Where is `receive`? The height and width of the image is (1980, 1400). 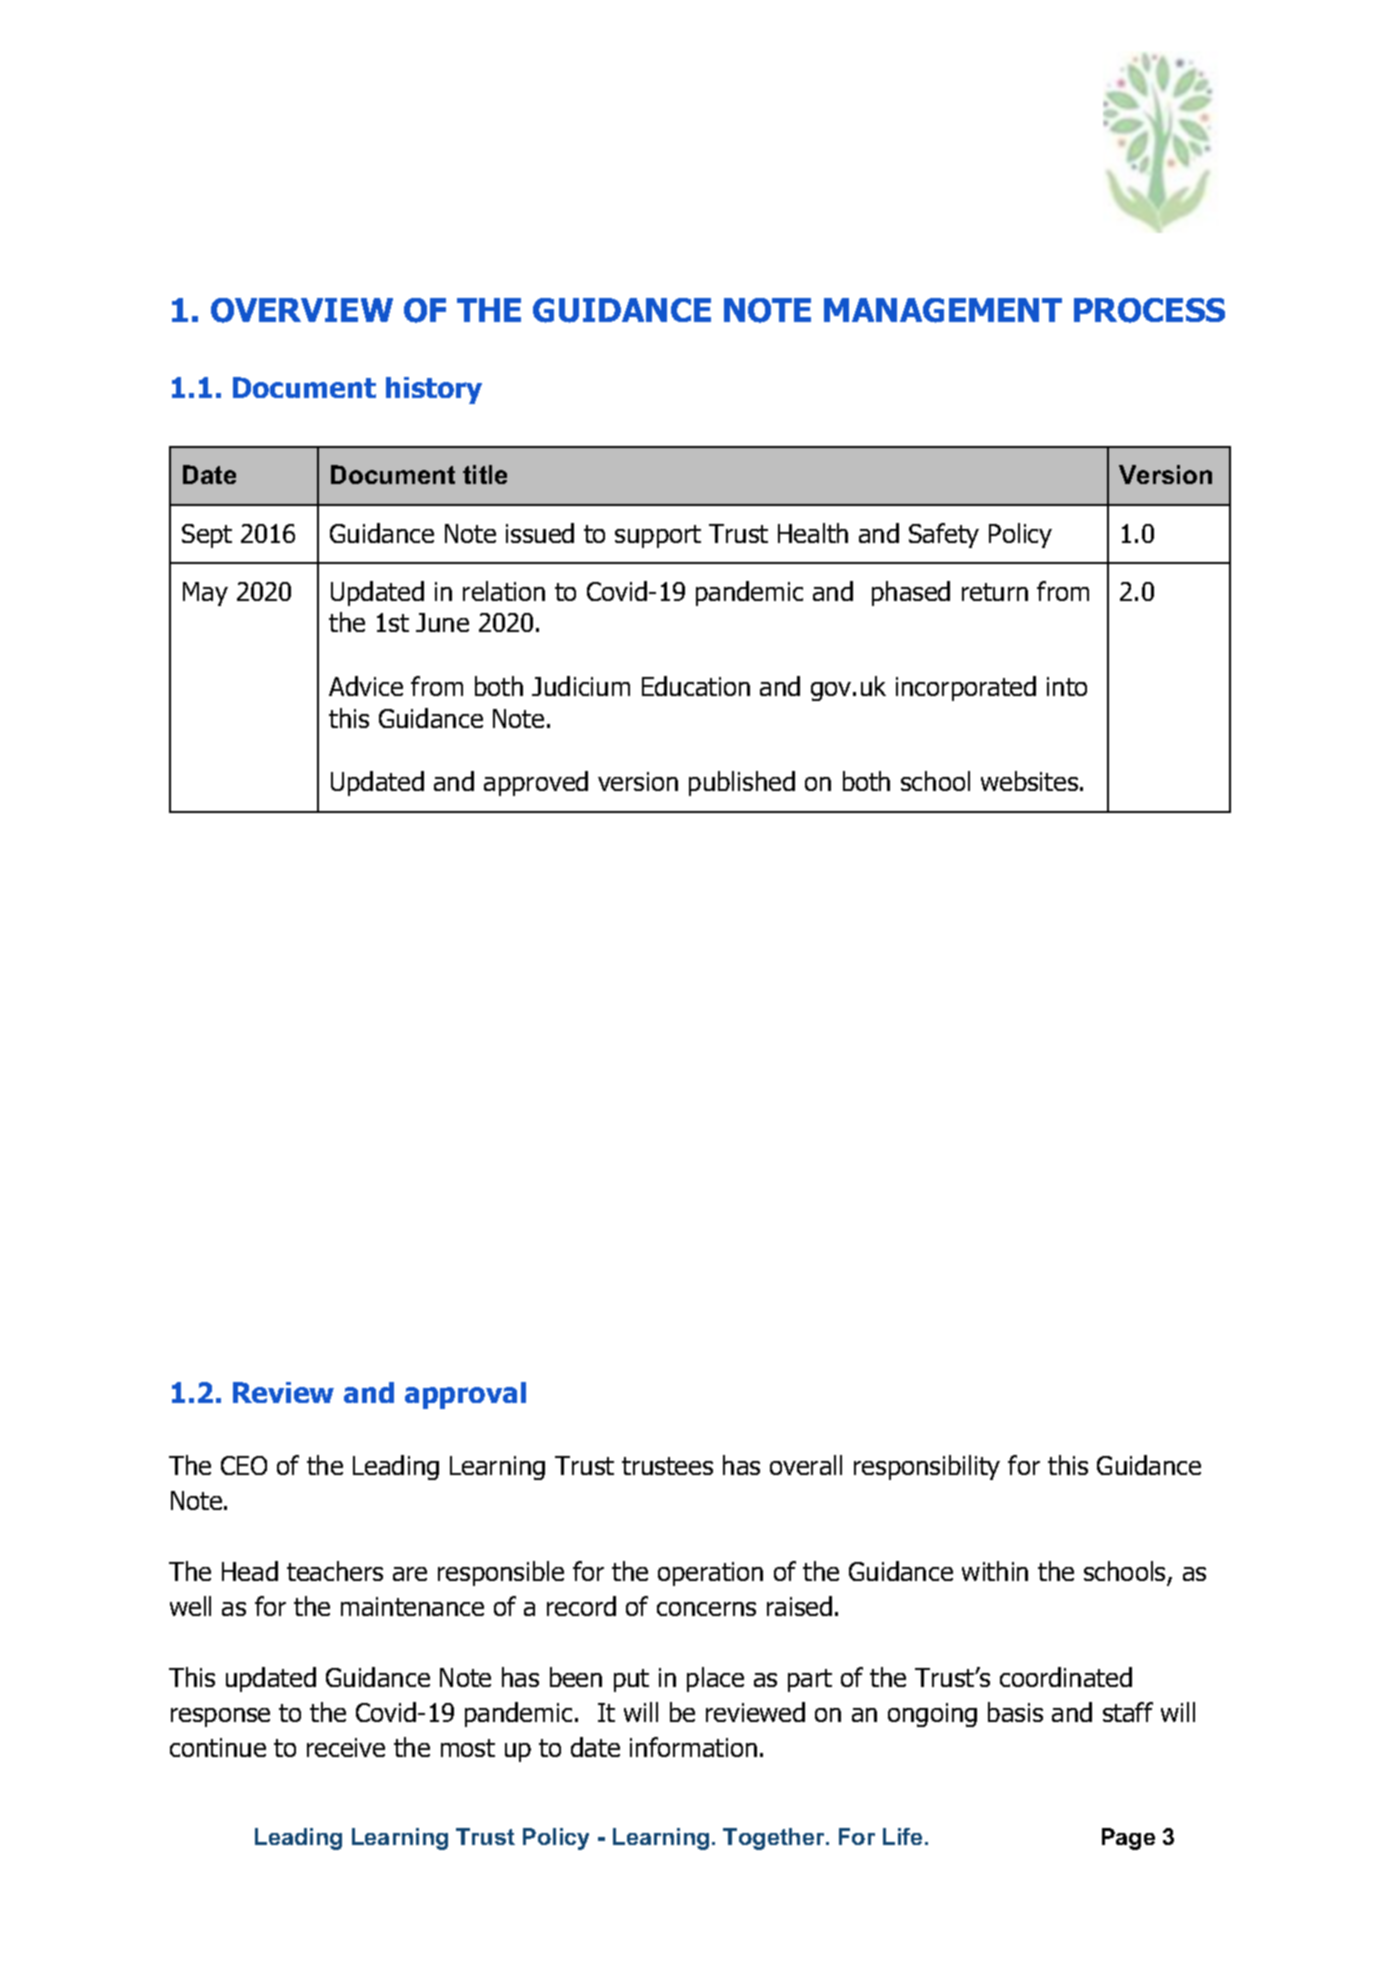
receive is located at coordinates (346, 1747).
